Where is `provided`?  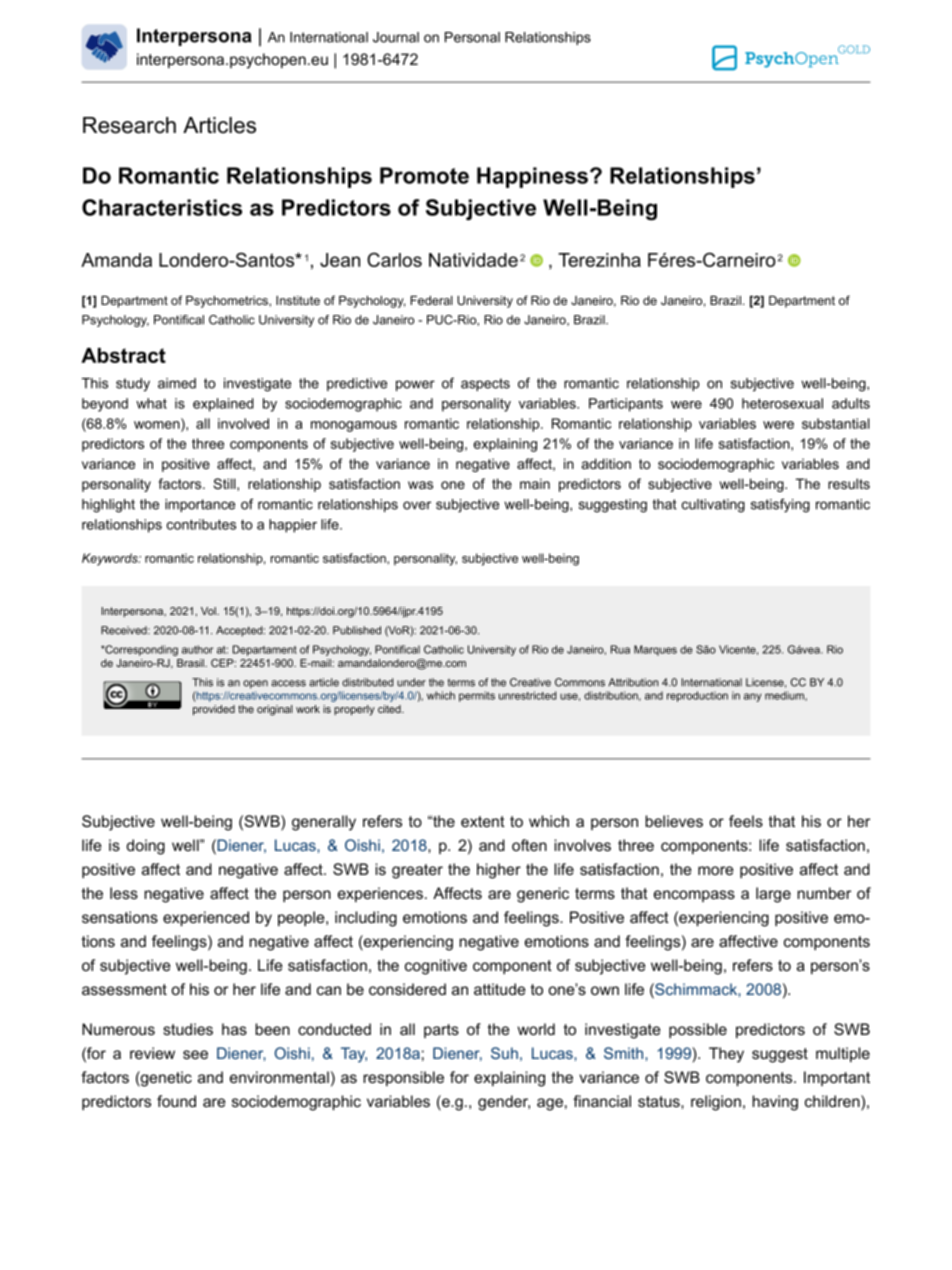 provided is located at coordinates (214, 710).
